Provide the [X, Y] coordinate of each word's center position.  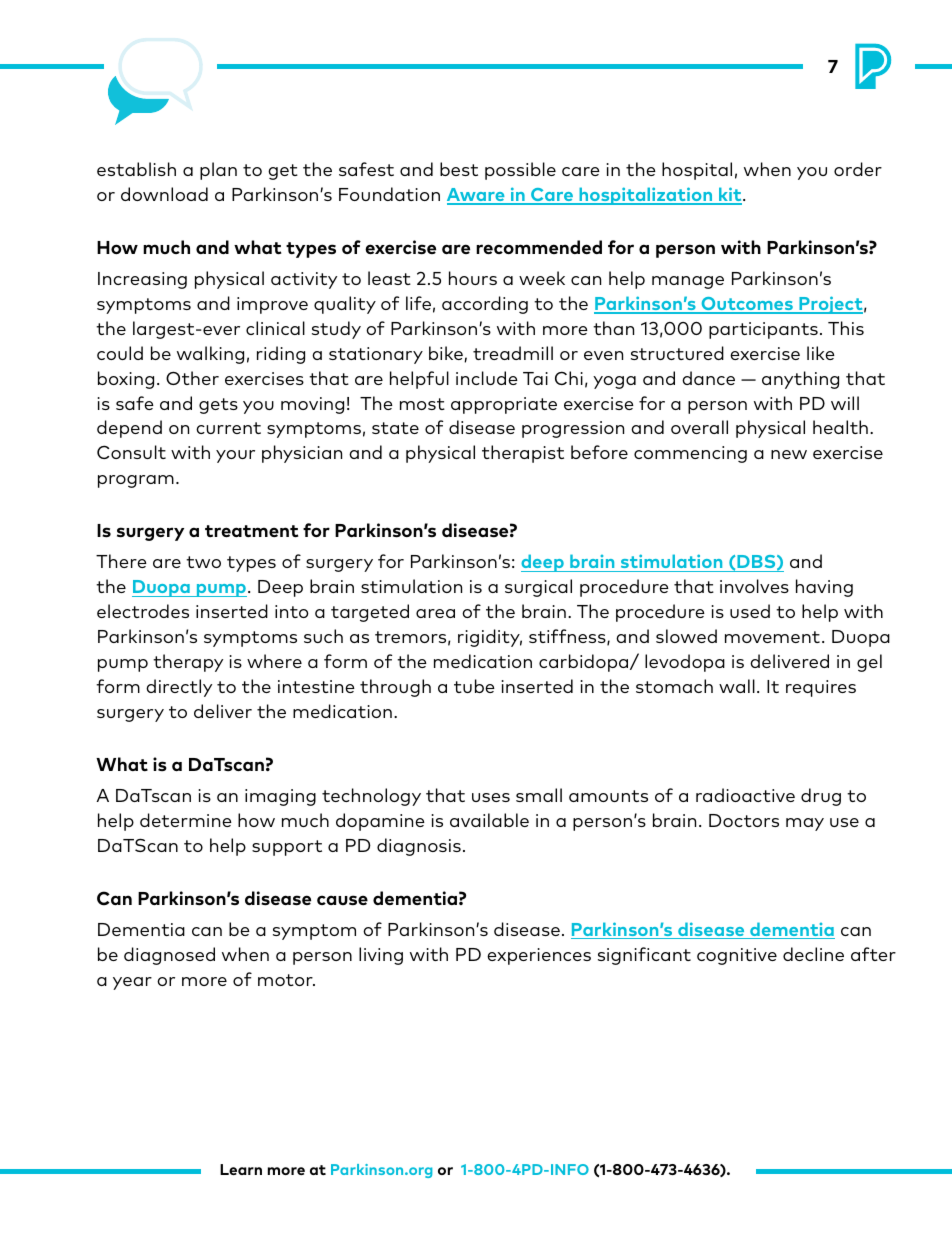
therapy [188, 663]
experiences [539, 956]
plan [218, 171]
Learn [241, 1169]
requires [821, 688]
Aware [477, 196]
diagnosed [169, 956]
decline [813, 954]
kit [730, 195]
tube [474, 686]
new [789, 454]
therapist [523, 454]
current [228, 428]
